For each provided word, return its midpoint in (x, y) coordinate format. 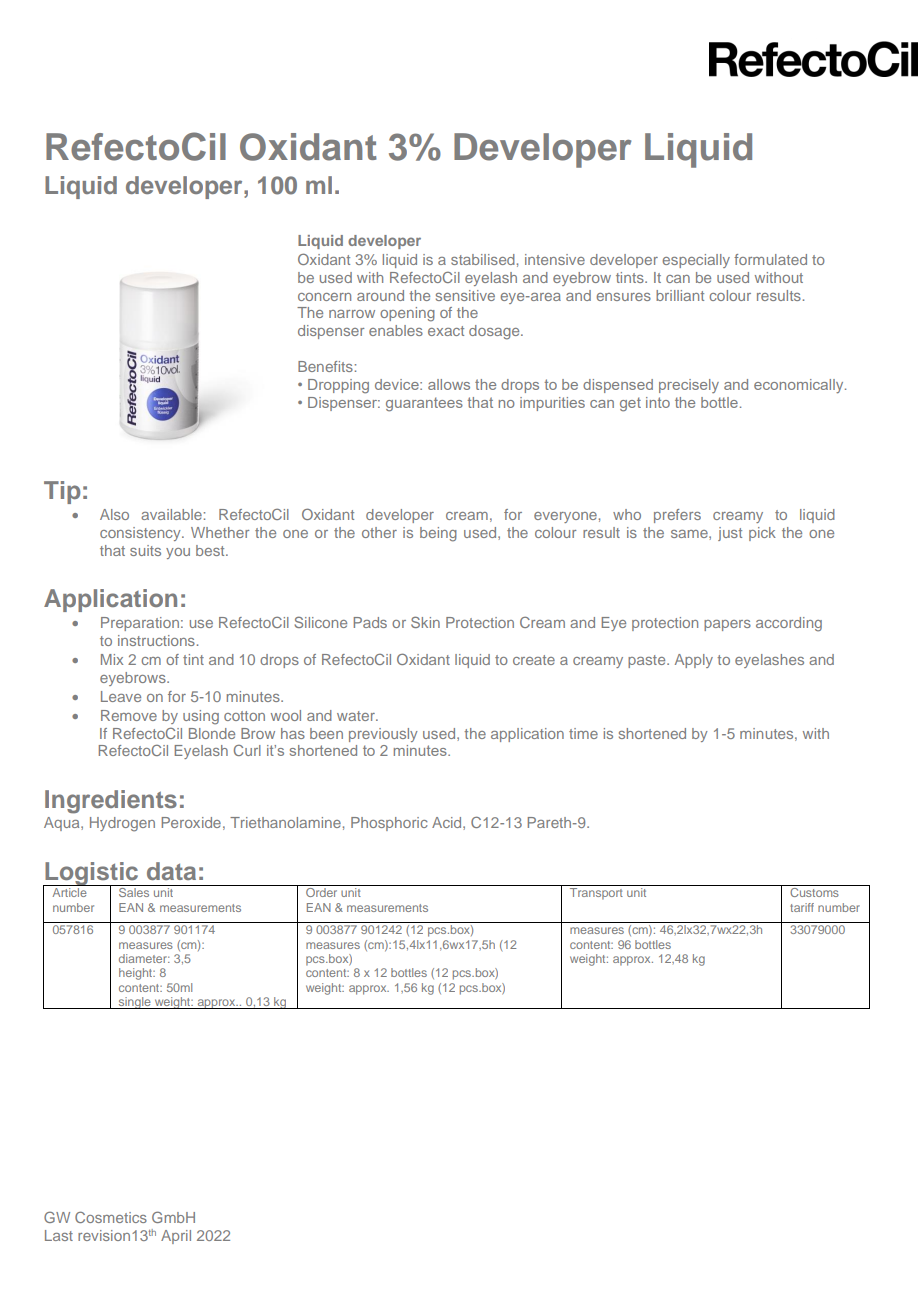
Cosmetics (111, 1217)
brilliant (680, 295)
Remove (129, 715)
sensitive (465, 295)
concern (324, 297)
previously (383, 735)
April (176, 1237)
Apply (694, 661)
